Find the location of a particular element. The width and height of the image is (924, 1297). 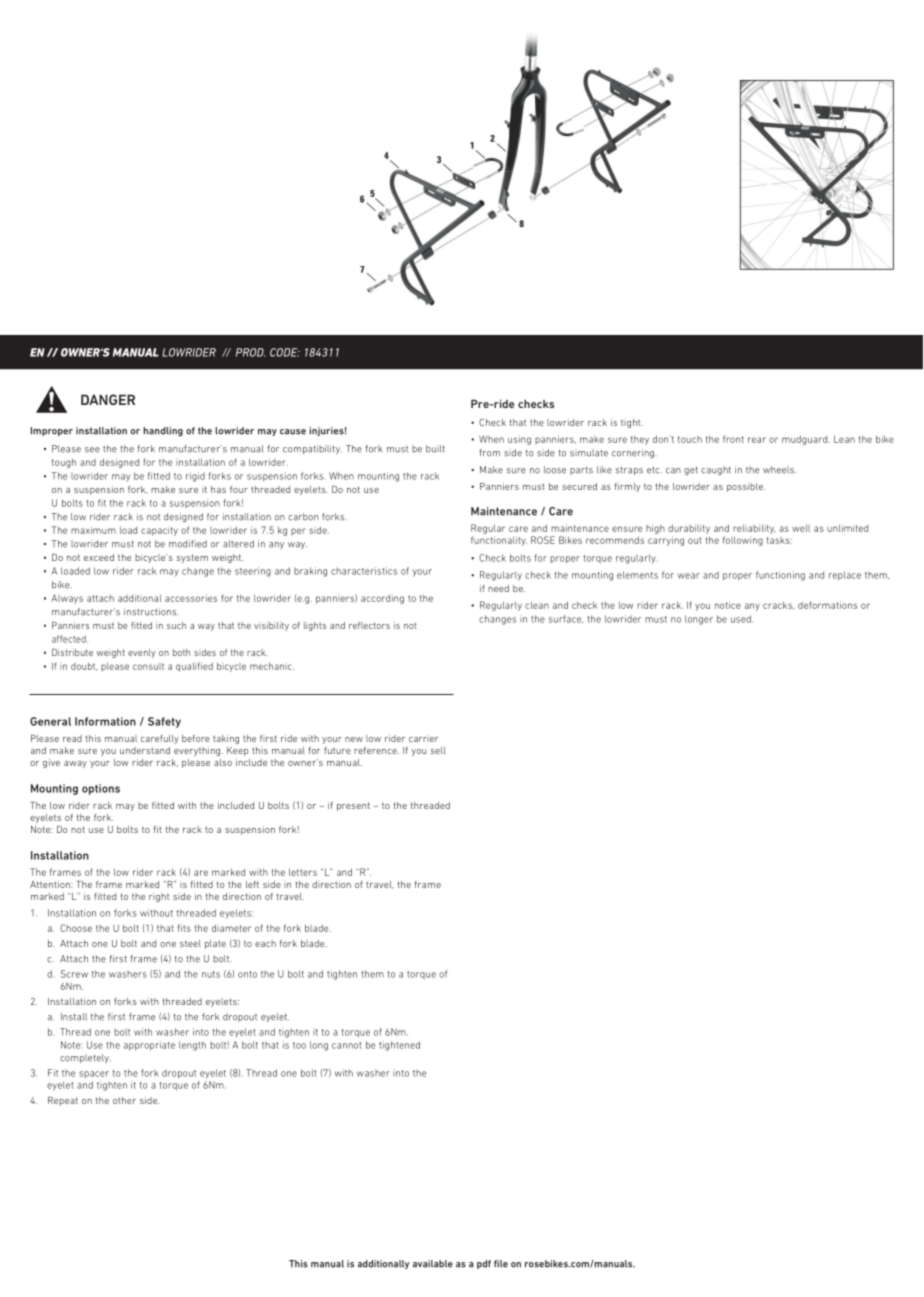

DANGER is located at coordinates (108, 399).
